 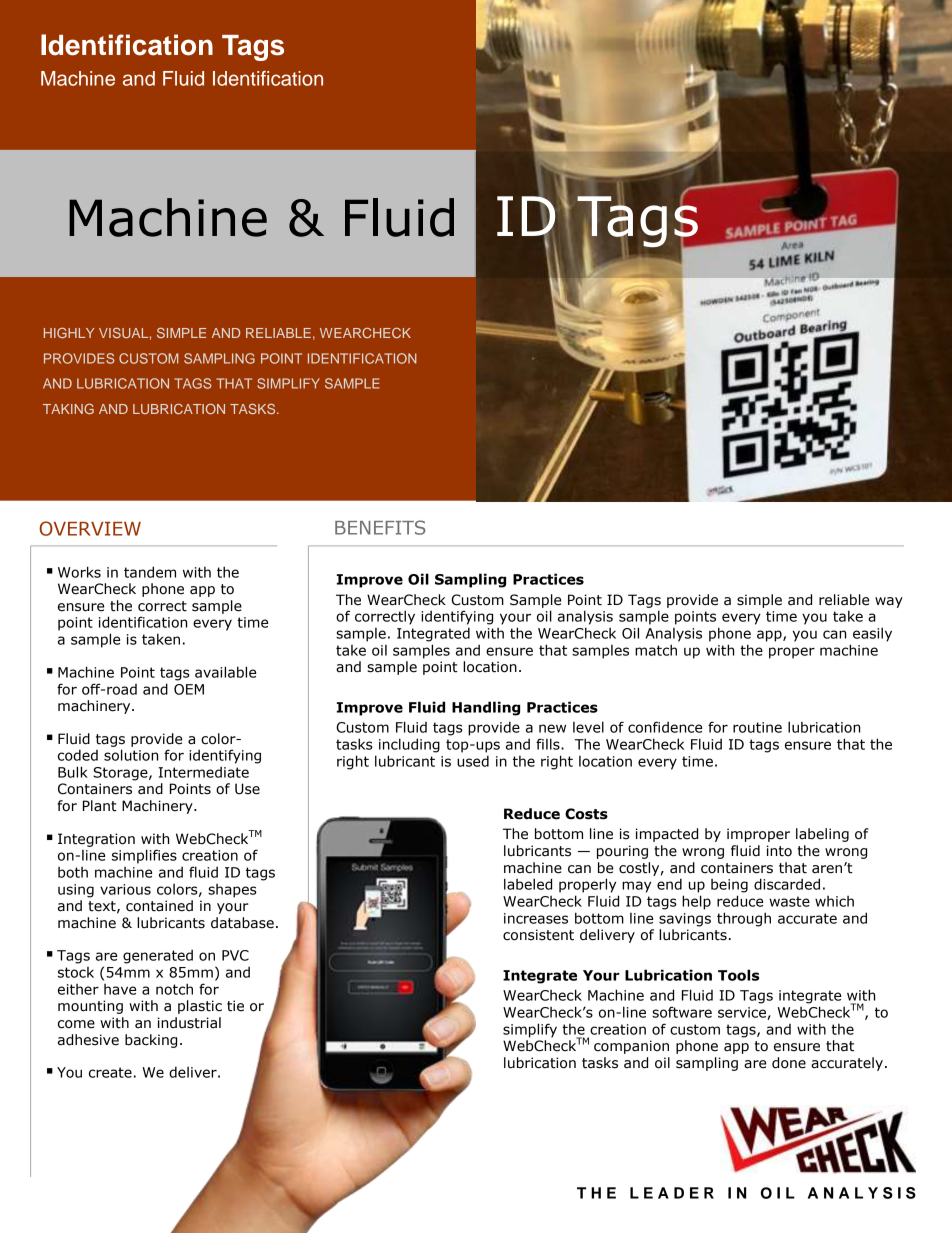 I want to click on tandem, so click(x=150, y=572).
